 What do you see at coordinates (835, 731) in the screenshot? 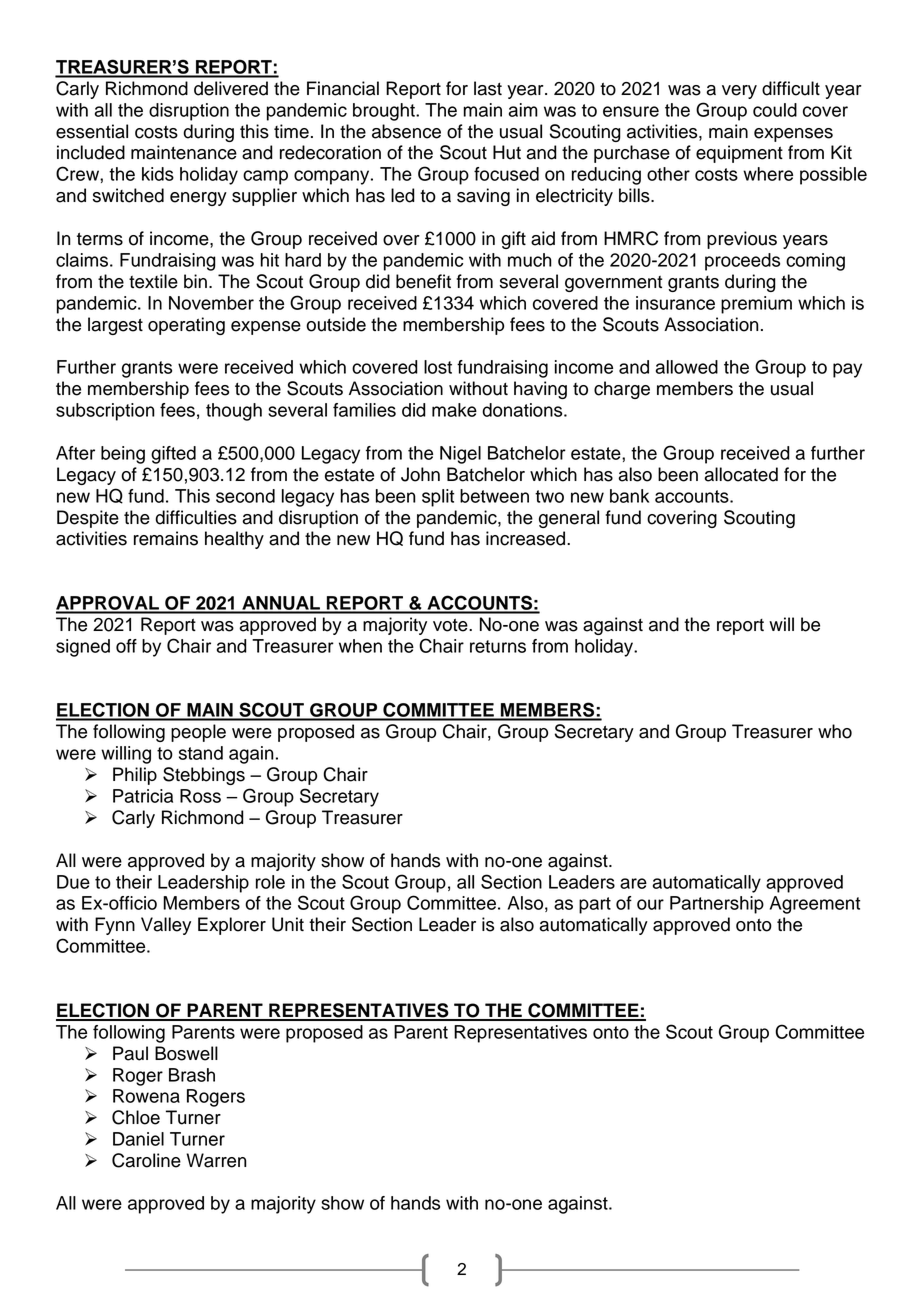
I see `who` at bounding box center [835, 731].
